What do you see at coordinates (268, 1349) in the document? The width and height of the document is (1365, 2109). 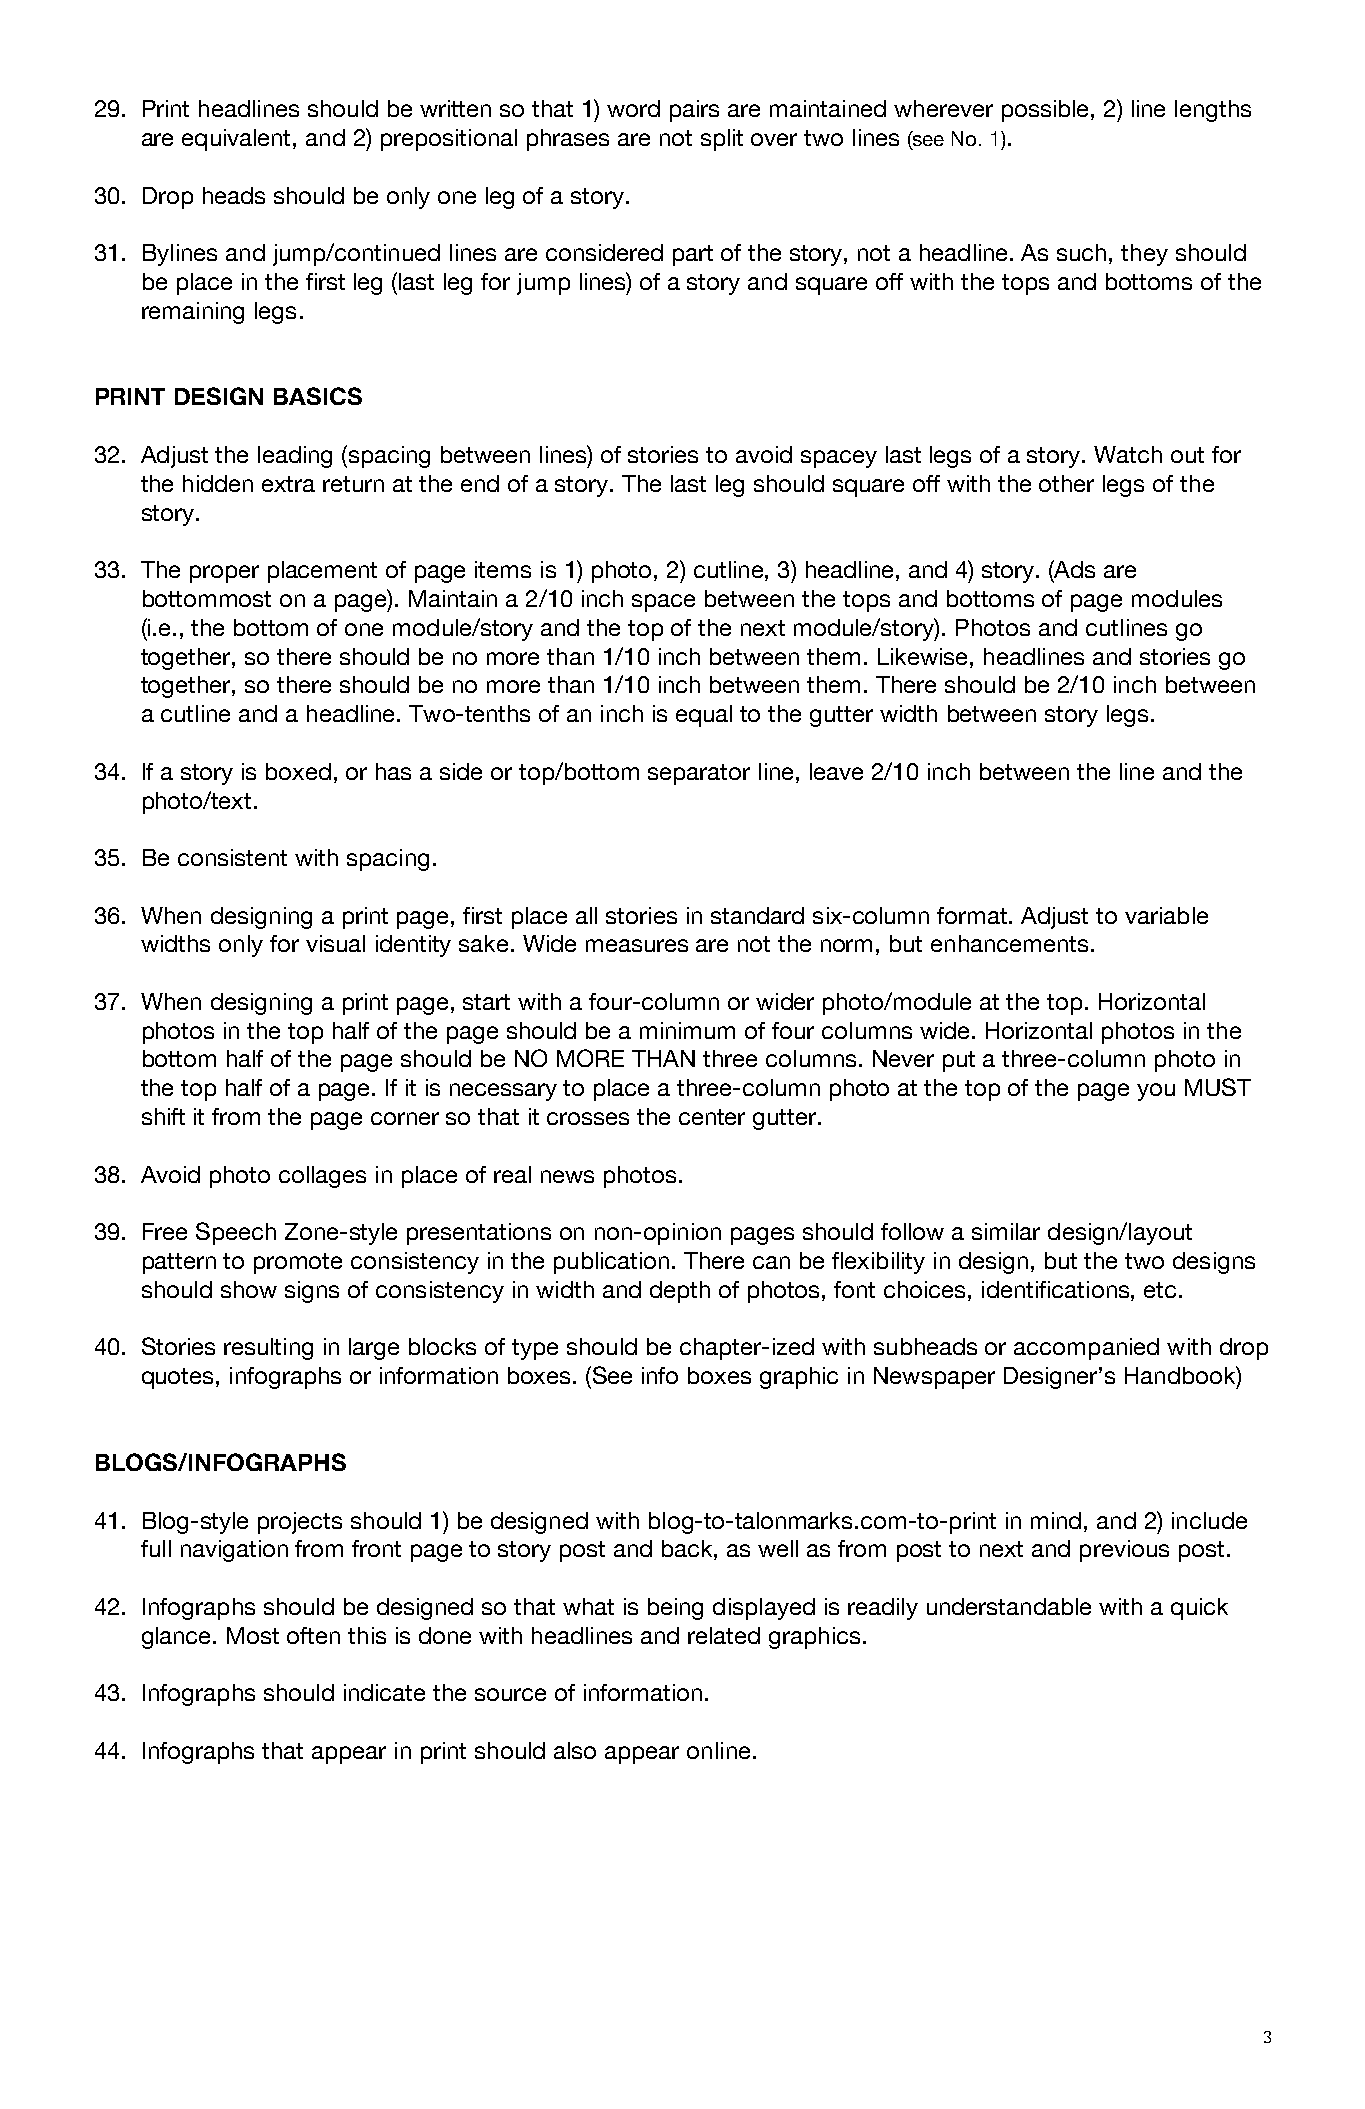 I see `resulting` at bounding box center [268, 1349].
